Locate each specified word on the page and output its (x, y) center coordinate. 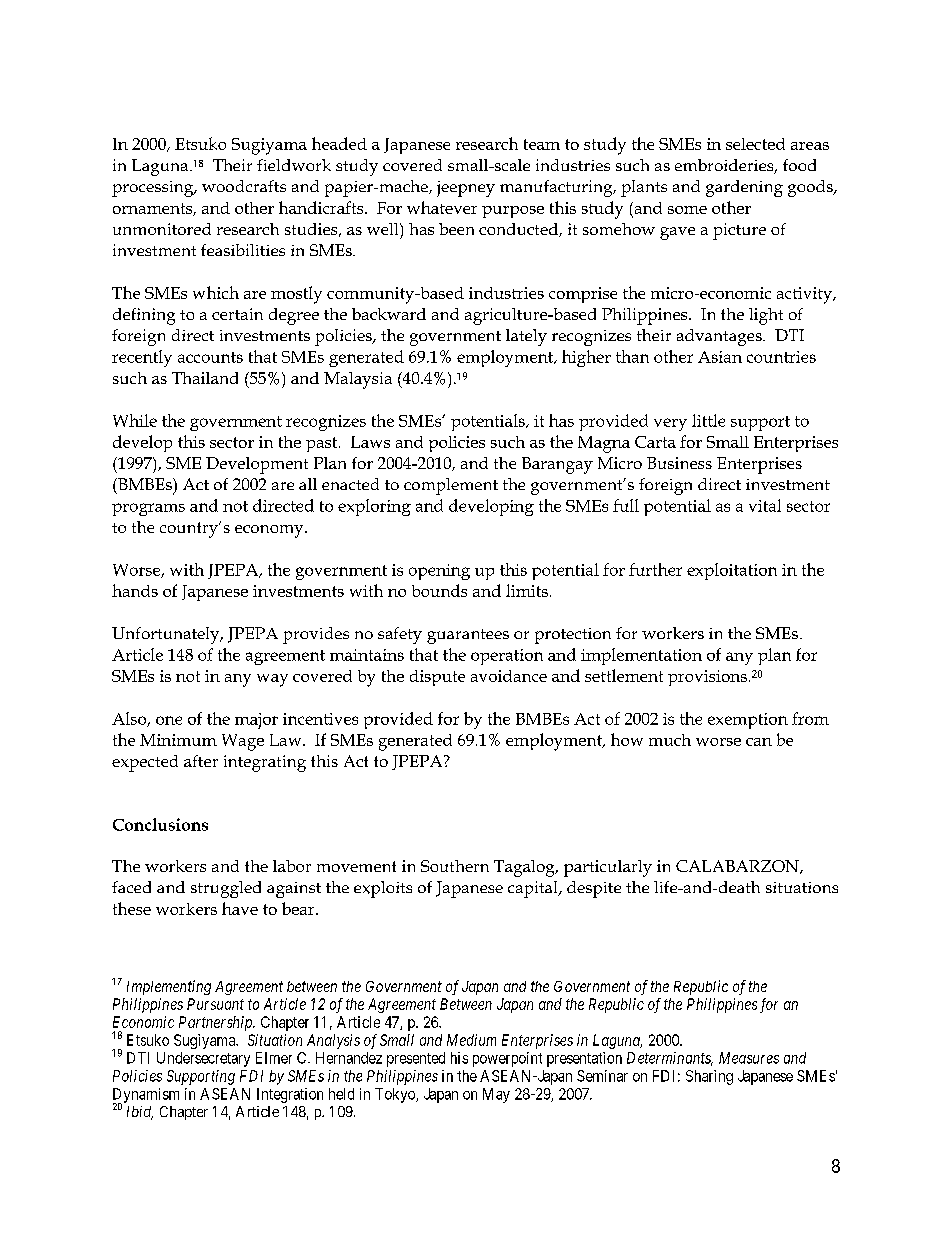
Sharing (709, 1077)
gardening (744, 188)
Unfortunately (167, 635)
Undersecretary (203, 1059)
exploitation (732, 571)
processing (154, 189)
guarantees (468, 636)
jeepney (466, 189)
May (496, 1095)
